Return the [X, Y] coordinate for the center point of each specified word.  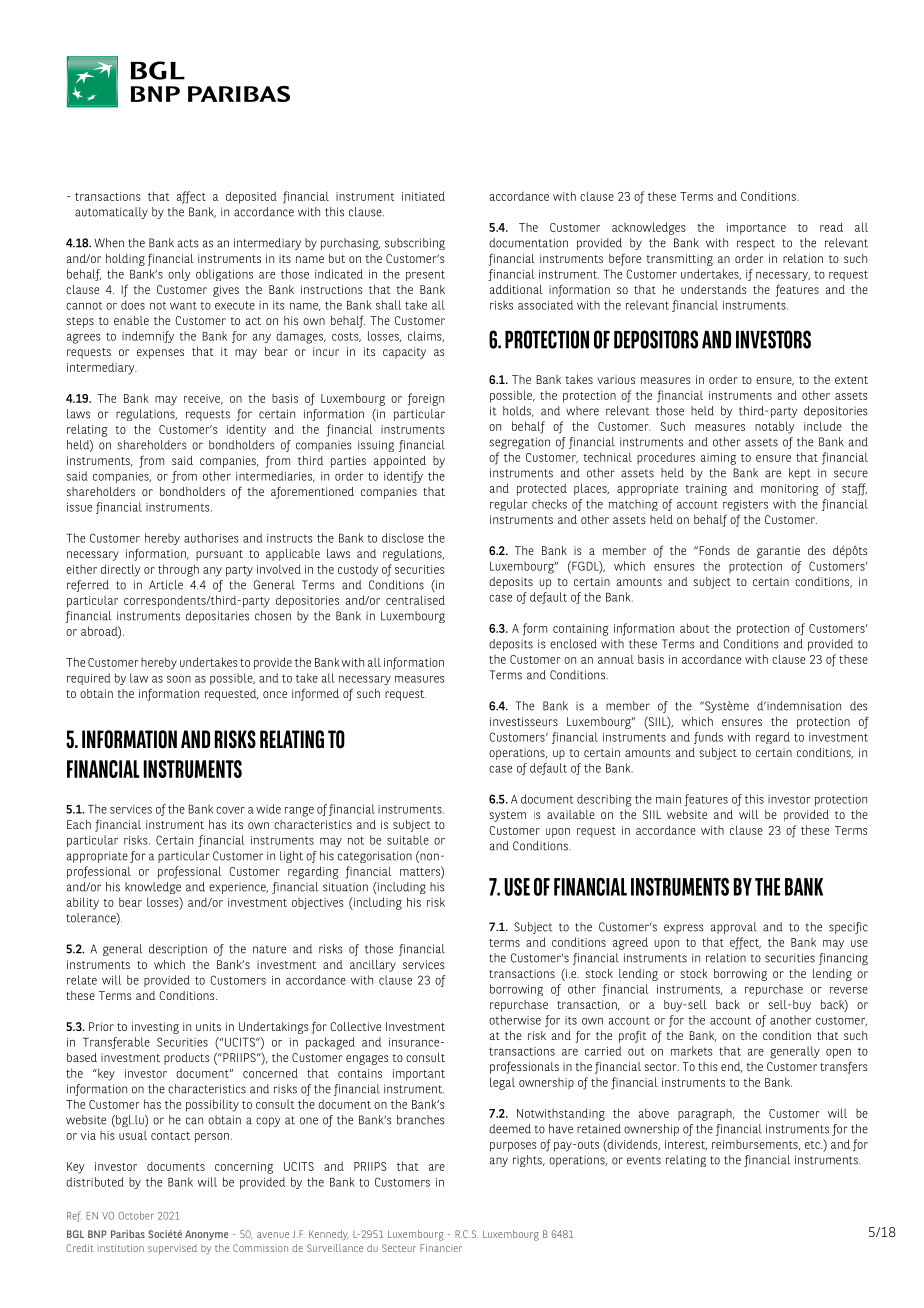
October [136, 1215]
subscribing [415, 244]
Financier [441, 1248]
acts [188, 243]
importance [756, 229]
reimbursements [756, 1144]
